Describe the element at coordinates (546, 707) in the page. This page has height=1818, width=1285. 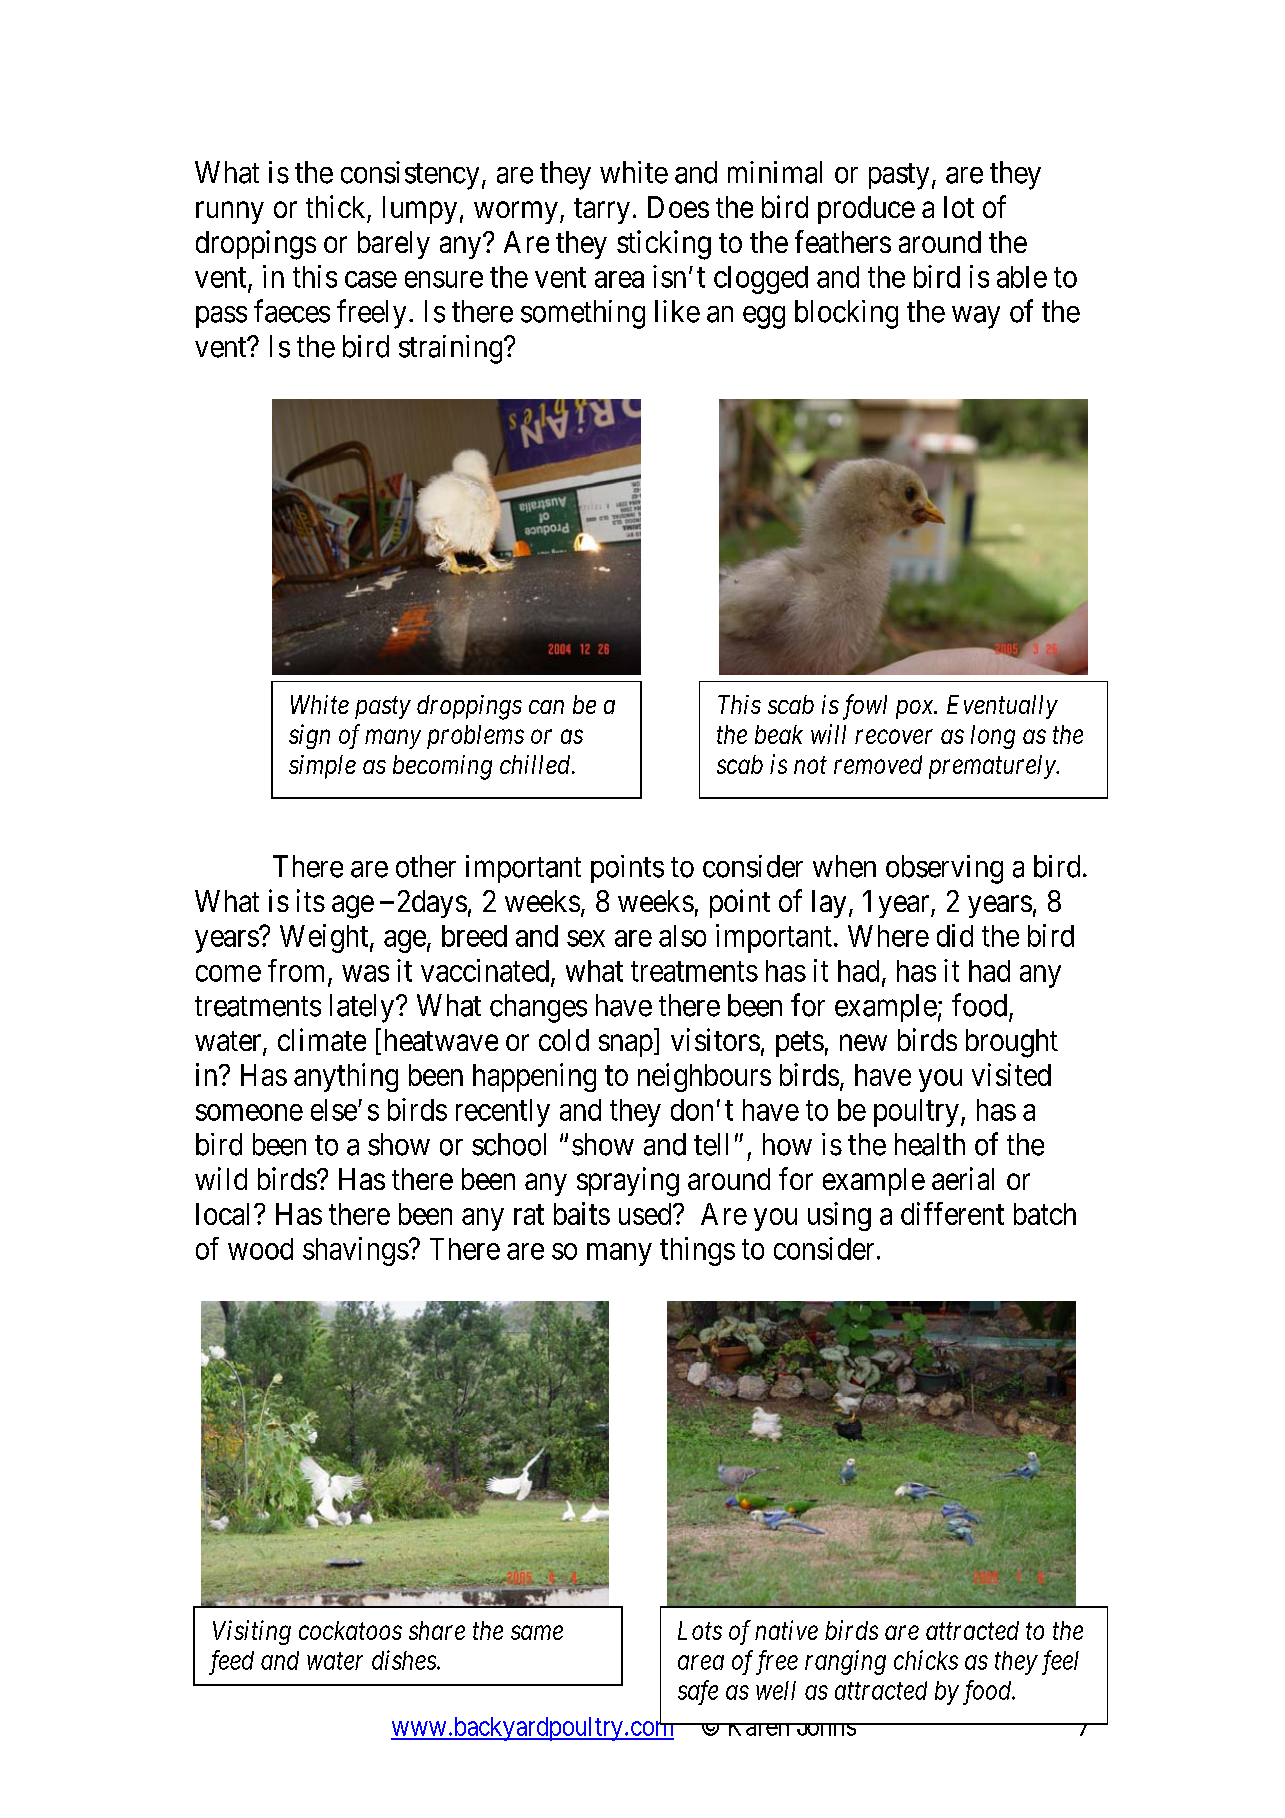
I see `can` at that location.
